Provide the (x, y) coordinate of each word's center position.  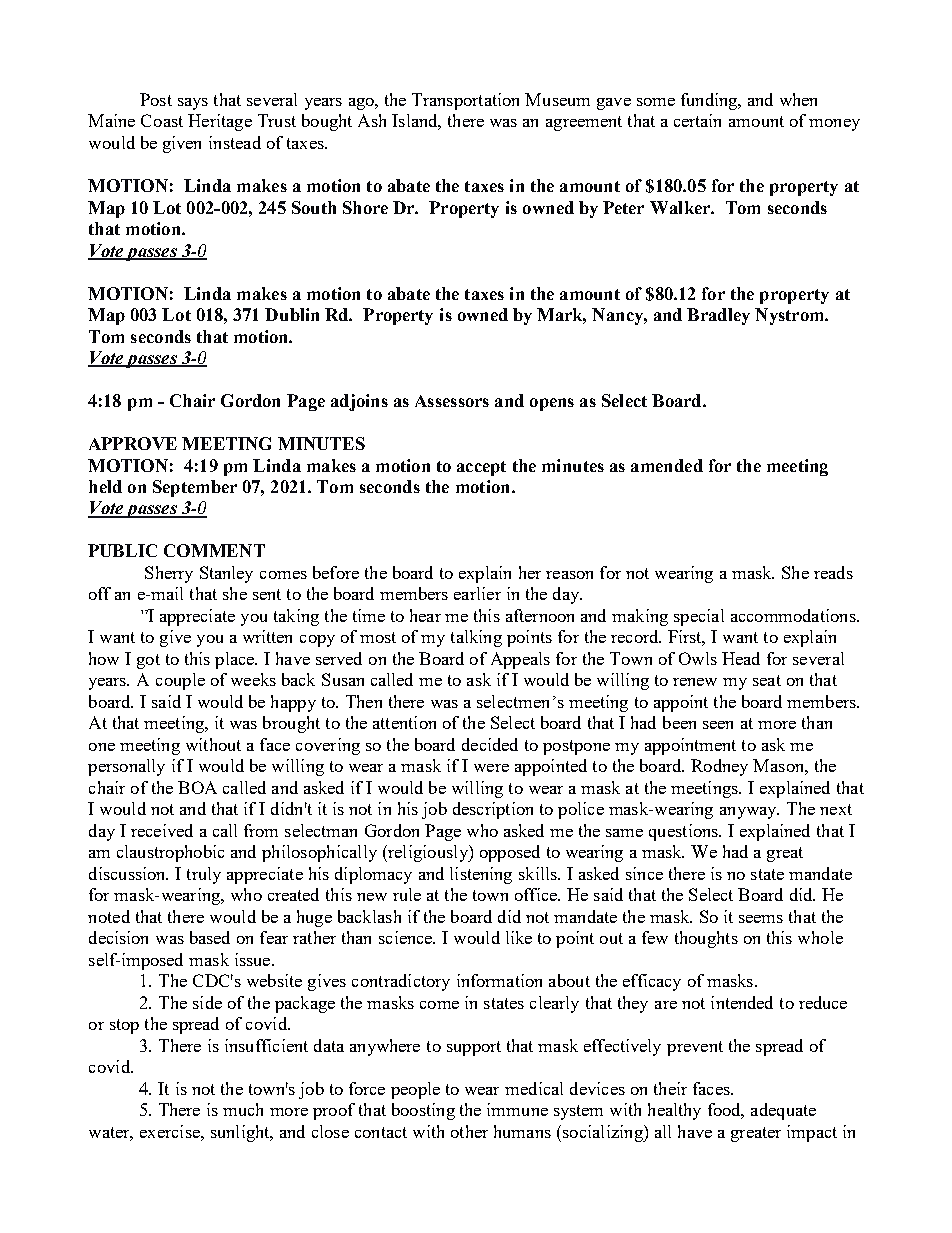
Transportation (465, 101)
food (726, 1111)
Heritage (220, 122)
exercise (171, 1131)
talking (476, 638)
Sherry (169, 574)
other (469, 1131)
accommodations (794, 615)
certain (697, 120)
